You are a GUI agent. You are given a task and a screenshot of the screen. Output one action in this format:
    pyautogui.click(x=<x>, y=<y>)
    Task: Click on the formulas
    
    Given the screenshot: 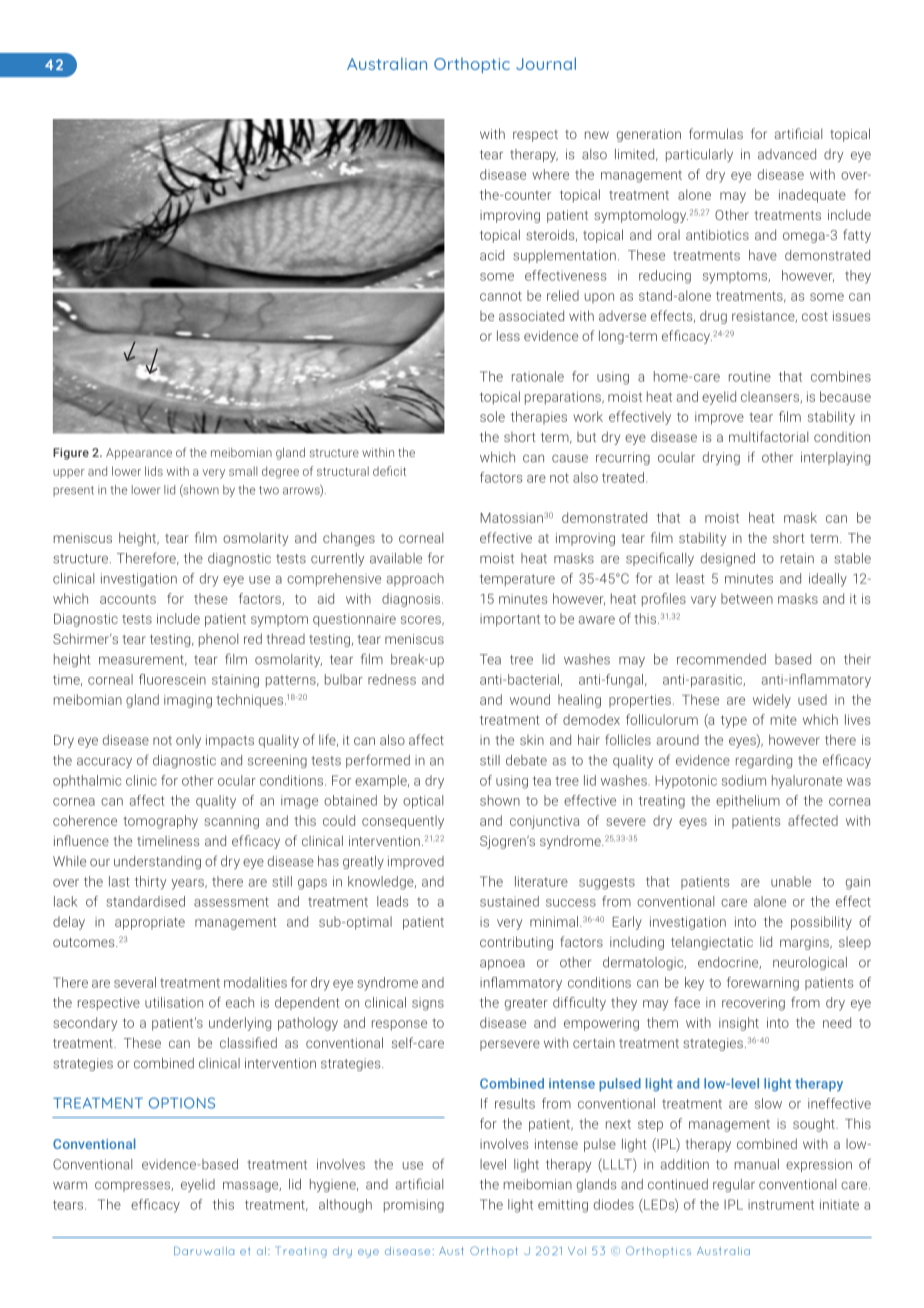 What is the action you would take?
    pyautogui.click(x=716, y=133)
